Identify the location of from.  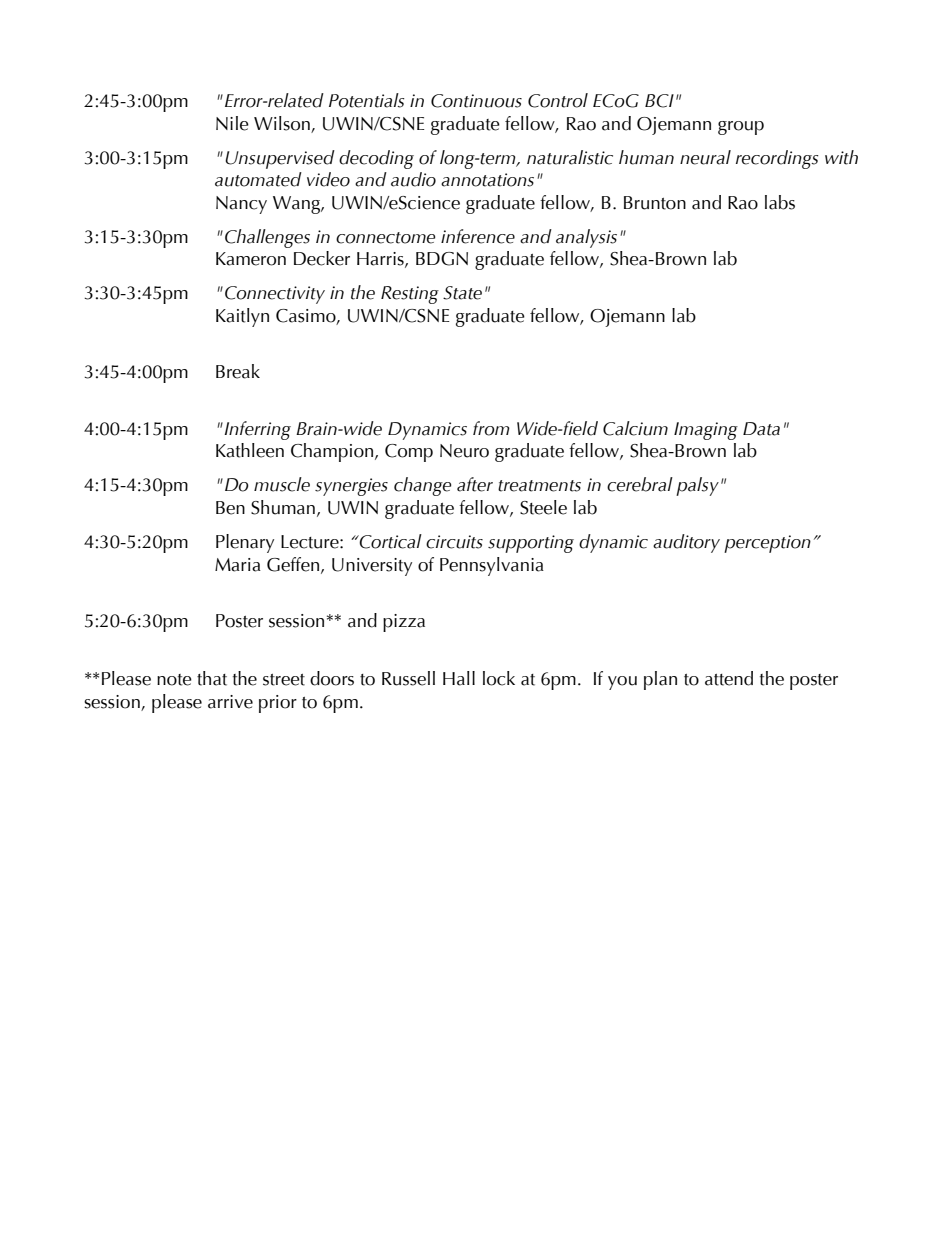
(491, 428).
